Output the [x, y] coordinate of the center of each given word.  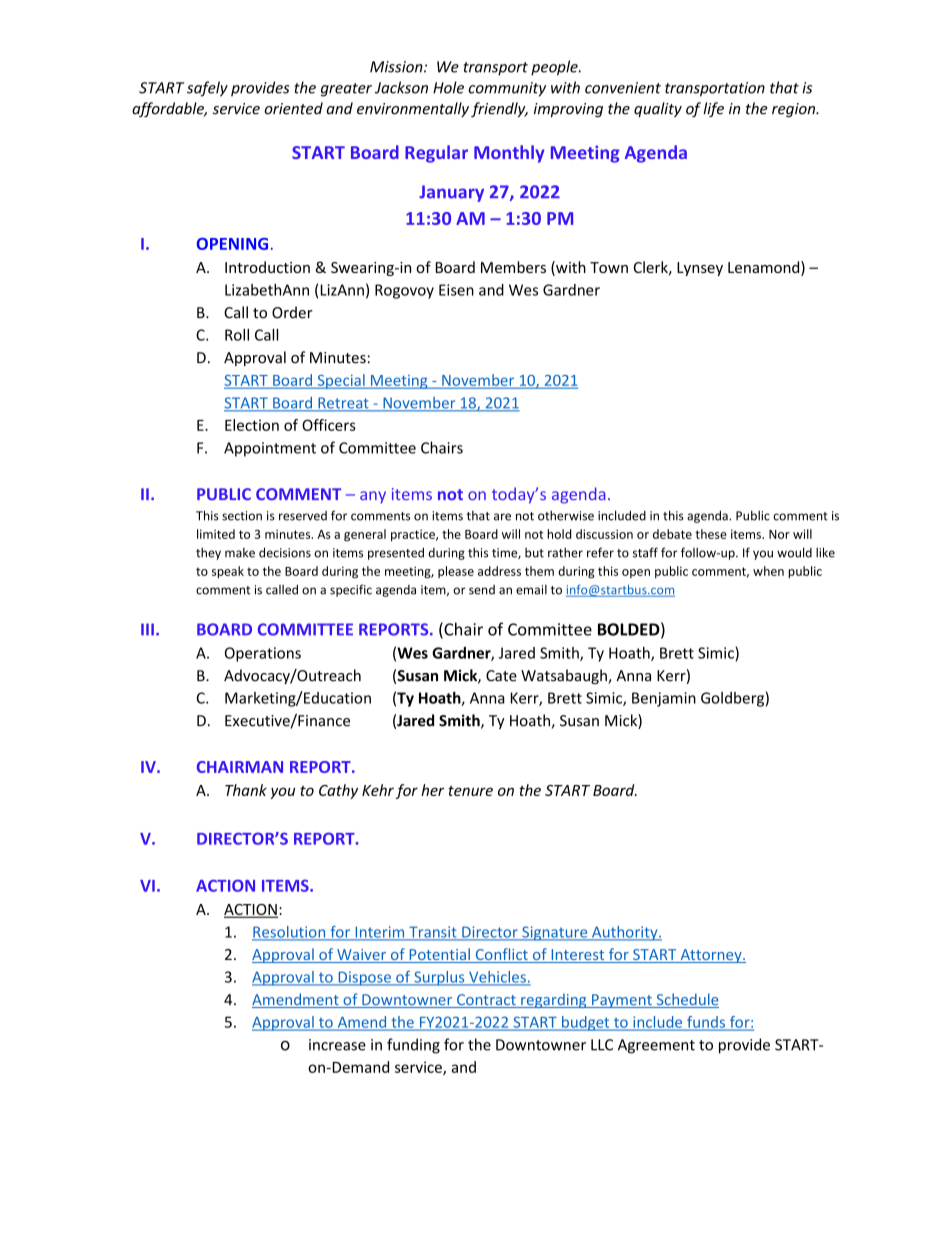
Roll [237, 335]
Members [513, 267]
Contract [486, 1001]
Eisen [456, 290]
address [499, 571]
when [768, 571]
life [713, 109]
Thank [246, 790]
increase [337, 1045]
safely [207, 89]
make [240, 553]
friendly [499, 109]
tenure [470, 791]
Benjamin [664, 699]
